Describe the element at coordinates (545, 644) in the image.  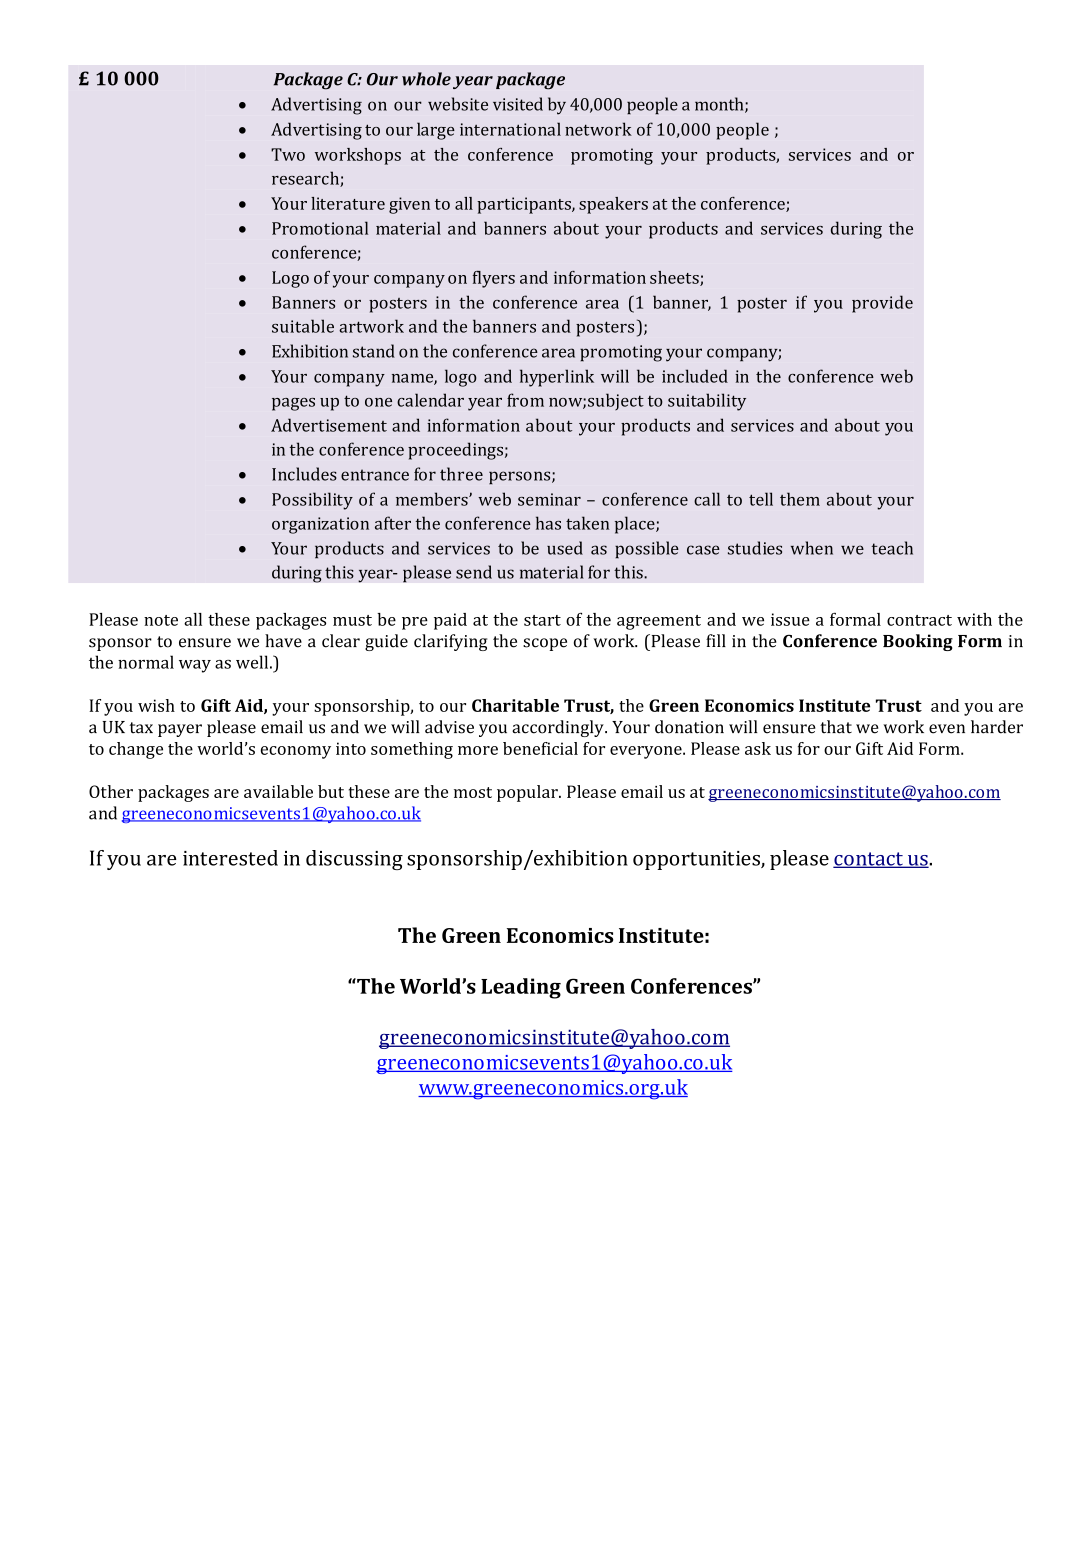
I see `scope` at that location.
